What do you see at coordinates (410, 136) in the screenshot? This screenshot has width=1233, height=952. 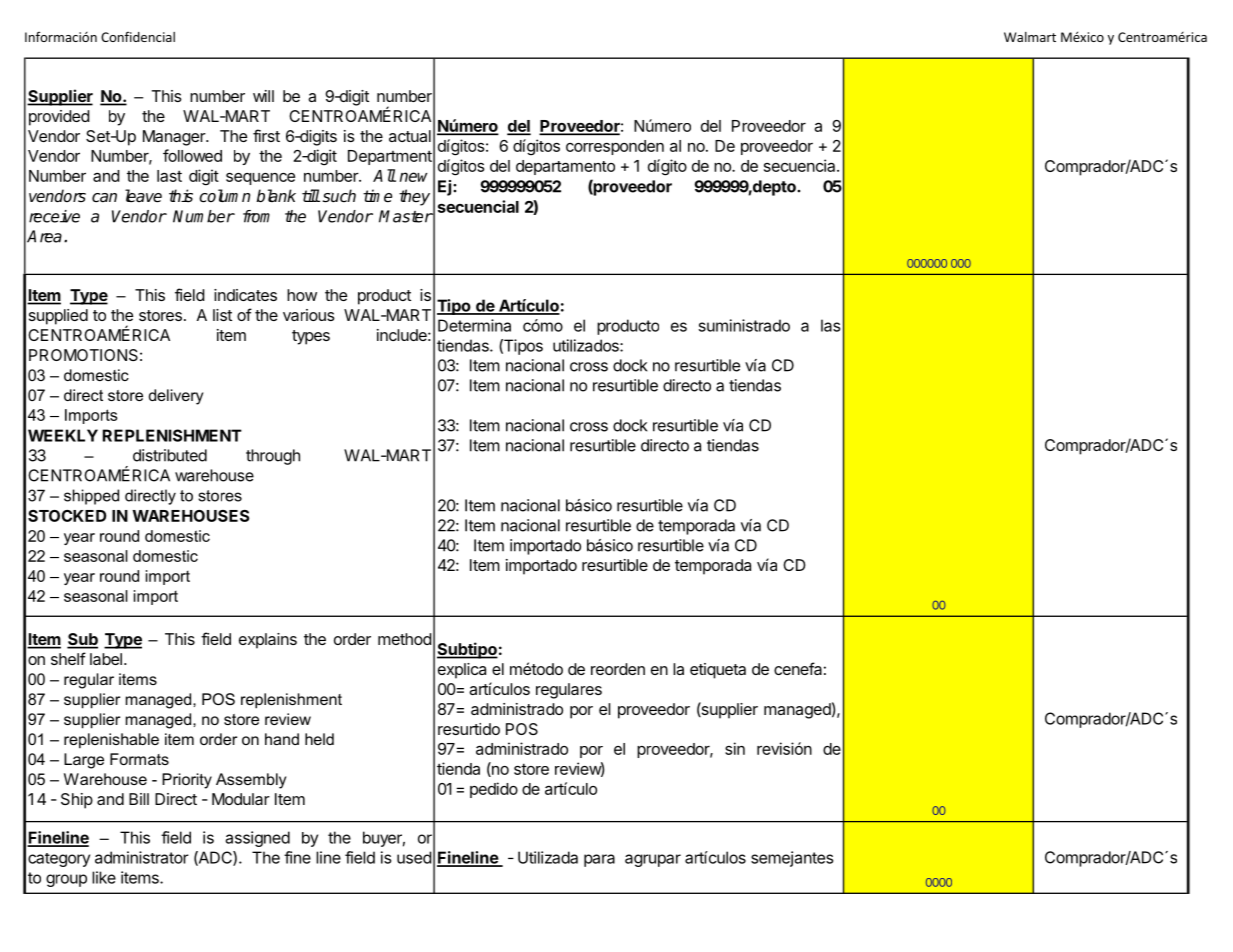 I see `actual` at bounding box center [410, 136].
